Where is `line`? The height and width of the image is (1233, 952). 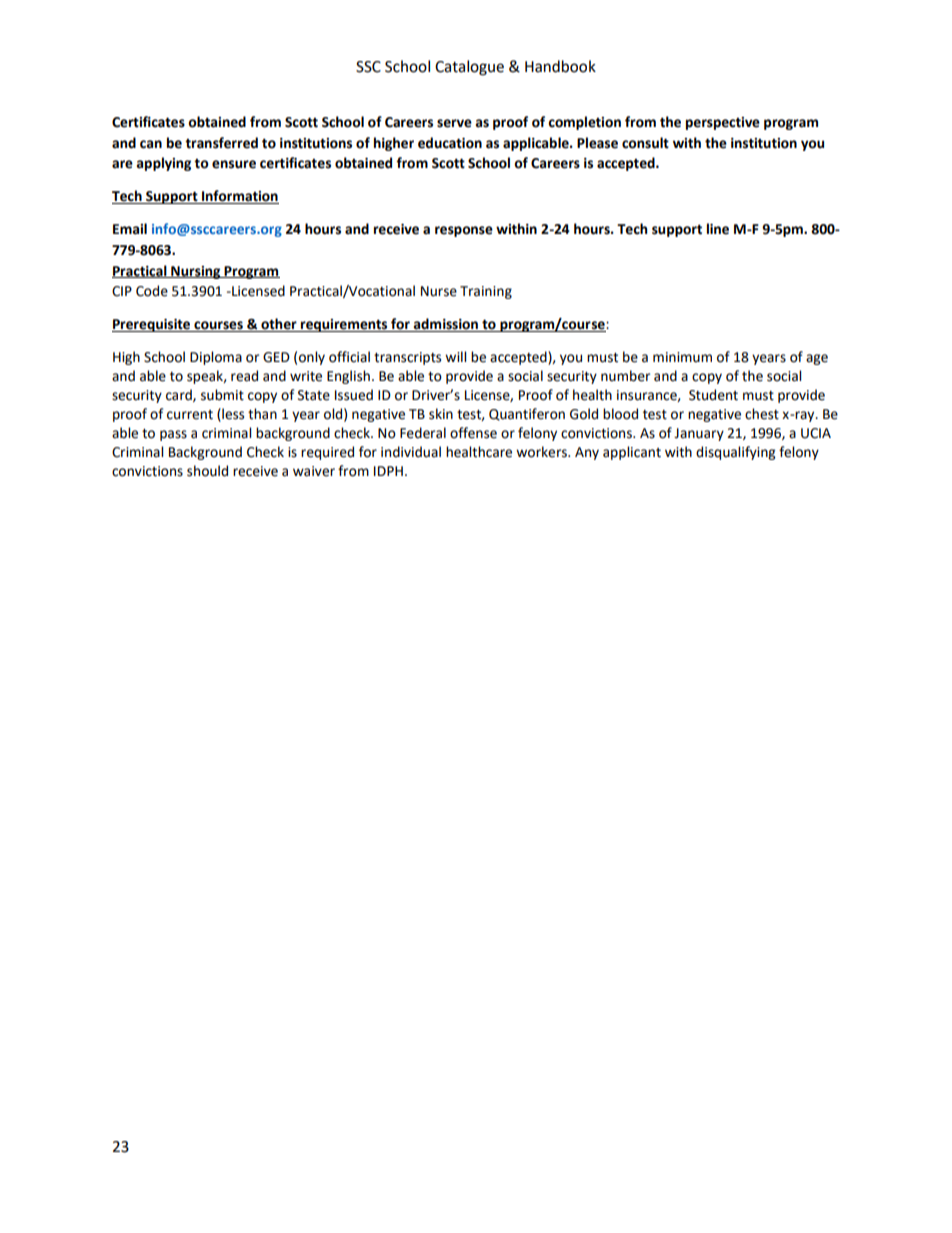
line is located at coordinates (718, 229).
